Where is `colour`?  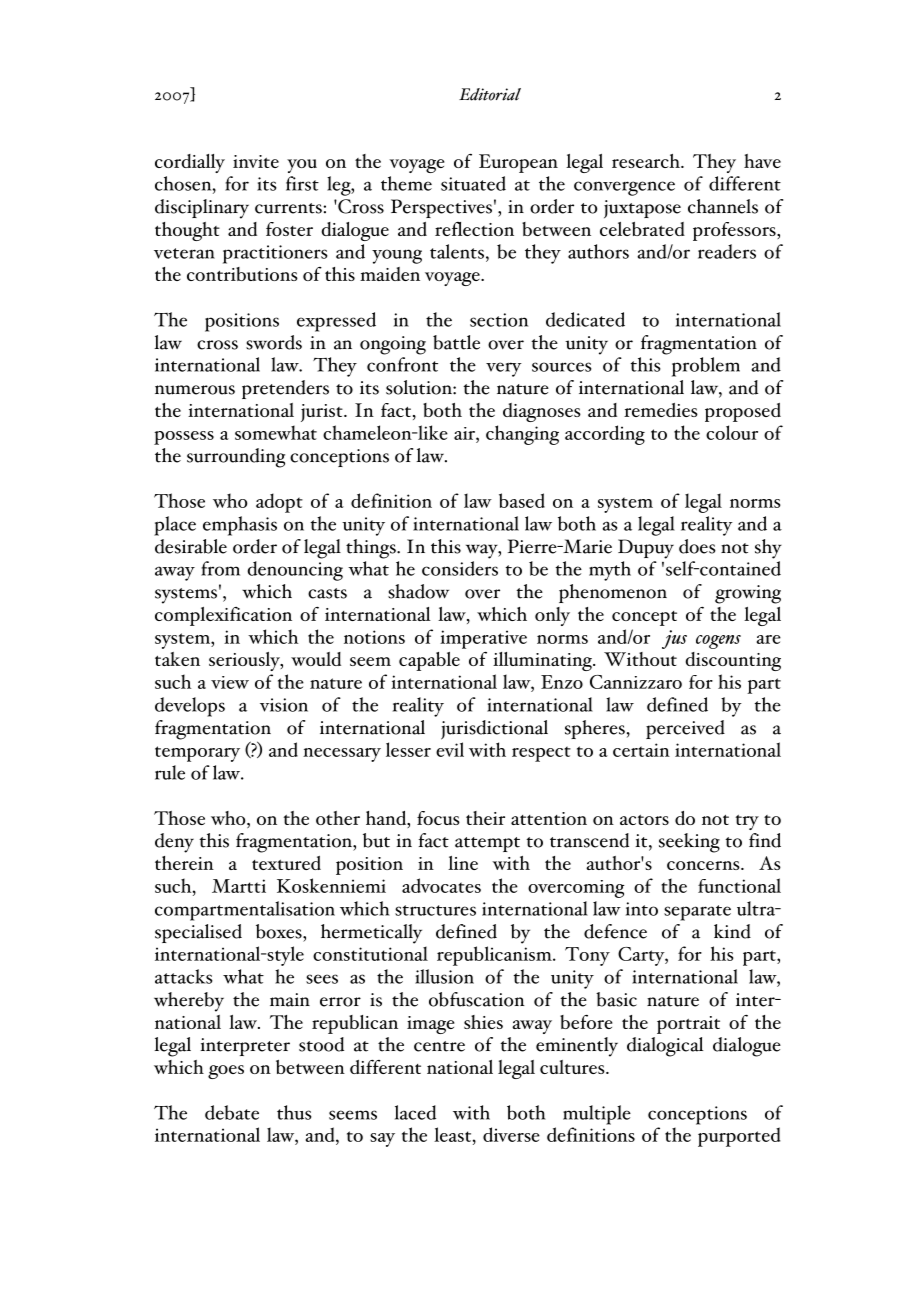 colour is located at coordinates (732, 432).
